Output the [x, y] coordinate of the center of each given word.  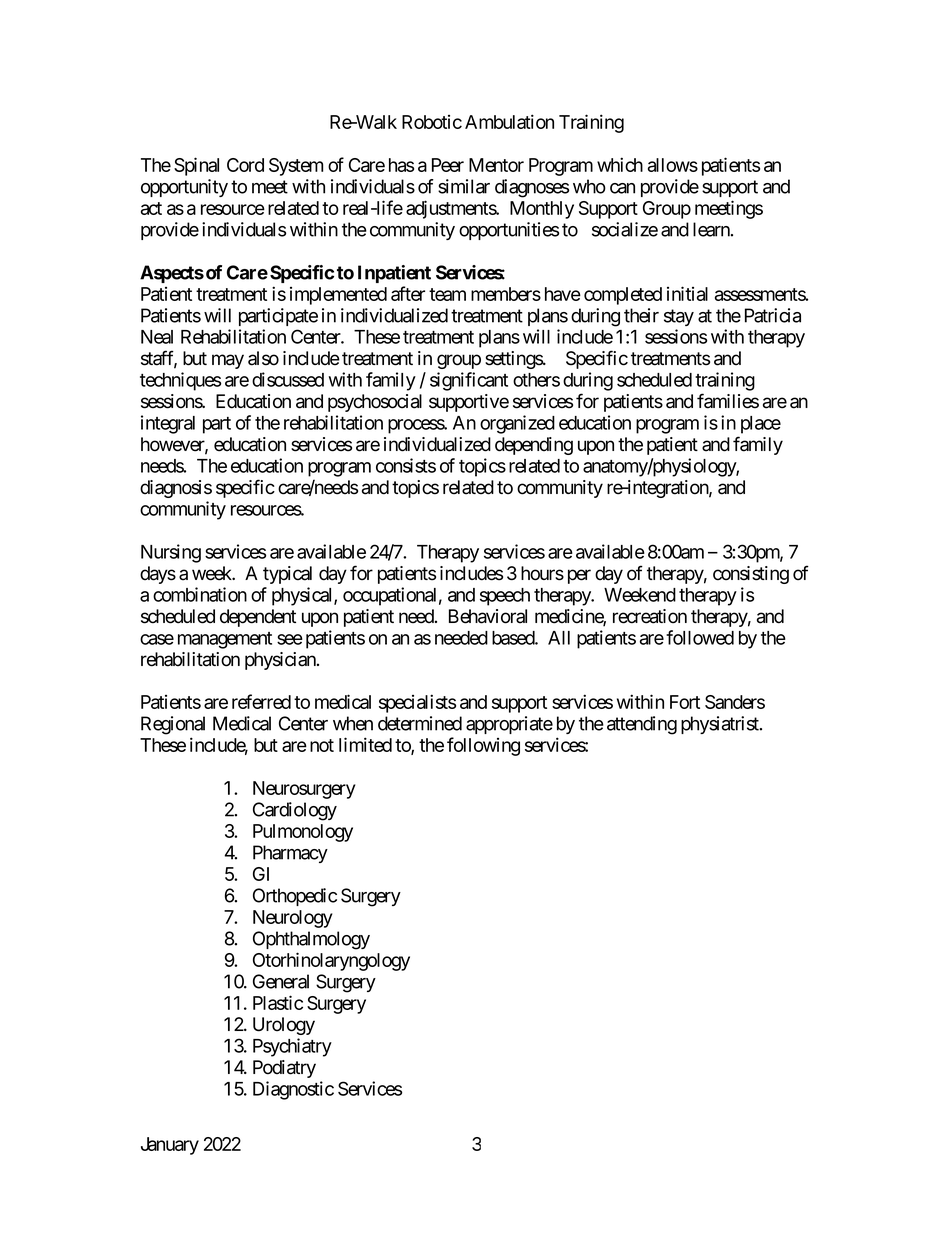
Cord [245, 165]
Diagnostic [293, 1090]
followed [700, 637]
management [225, 640]
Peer [448, 165]
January [170, 1146]
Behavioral [488, 616]
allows [673, 165]
